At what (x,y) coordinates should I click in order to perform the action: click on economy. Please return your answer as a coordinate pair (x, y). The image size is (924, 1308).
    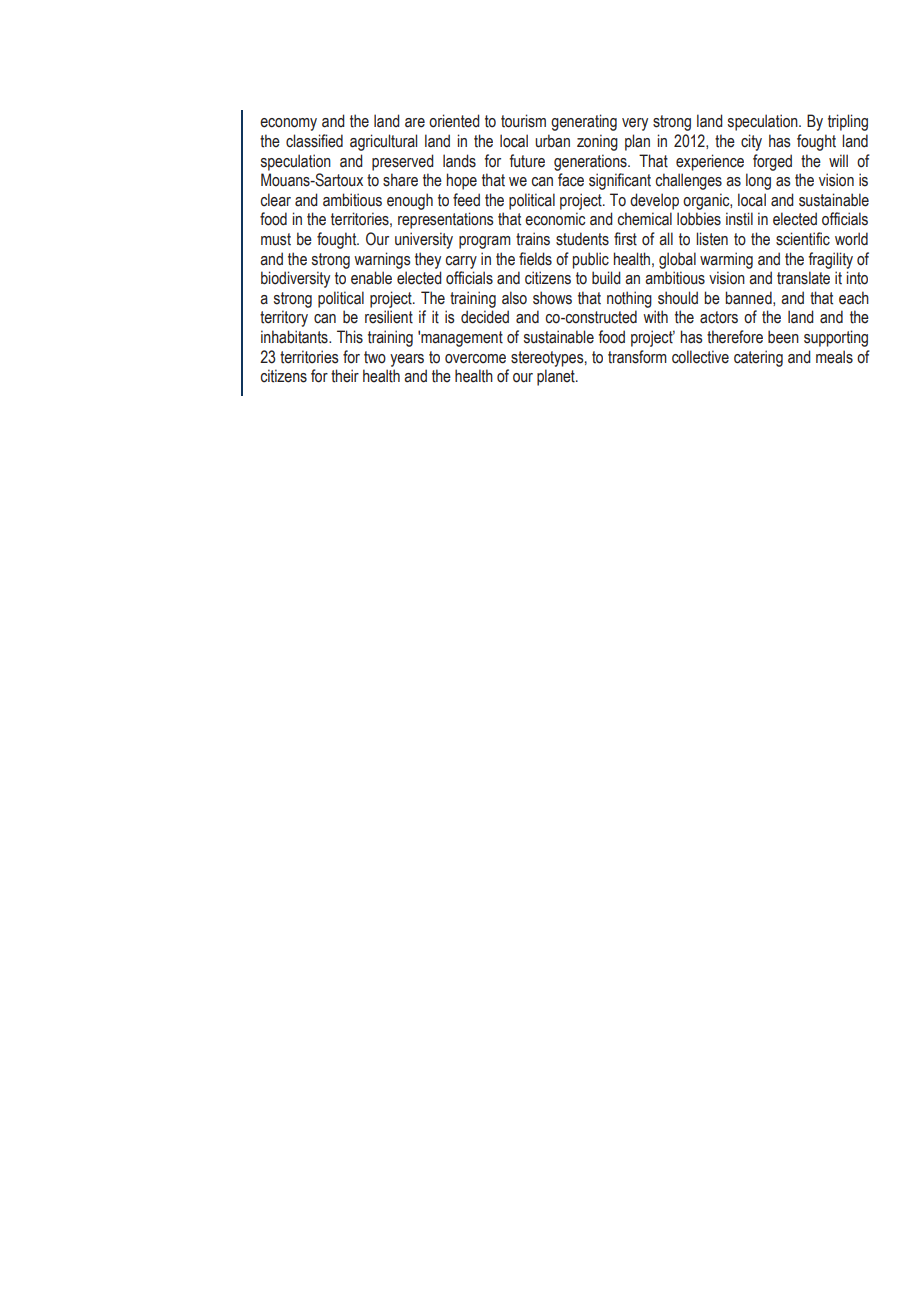
    Looking at the image, I should click on (288, 124).
